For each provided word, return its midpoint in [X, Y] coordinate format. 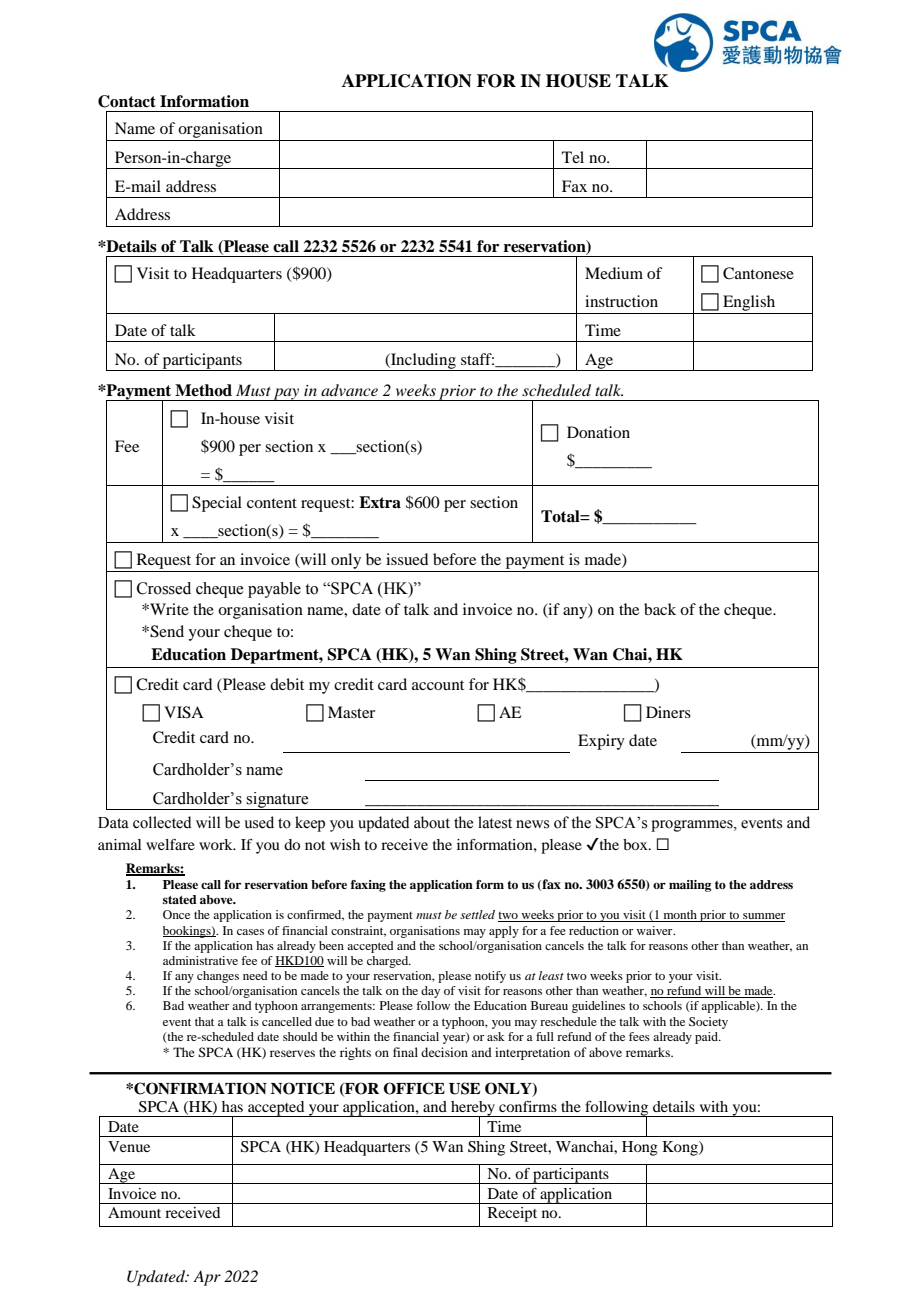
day [430, 992]
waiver [655, 930]
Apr [207, 1278]
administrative [200, 960]
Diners [668, 712]
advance [349, 390]
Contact [127, 101]
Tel [573, 157]
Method [203, 390]
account [438, 685]
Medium [614, 273]
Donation [598, 432]
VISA [184, 712]
